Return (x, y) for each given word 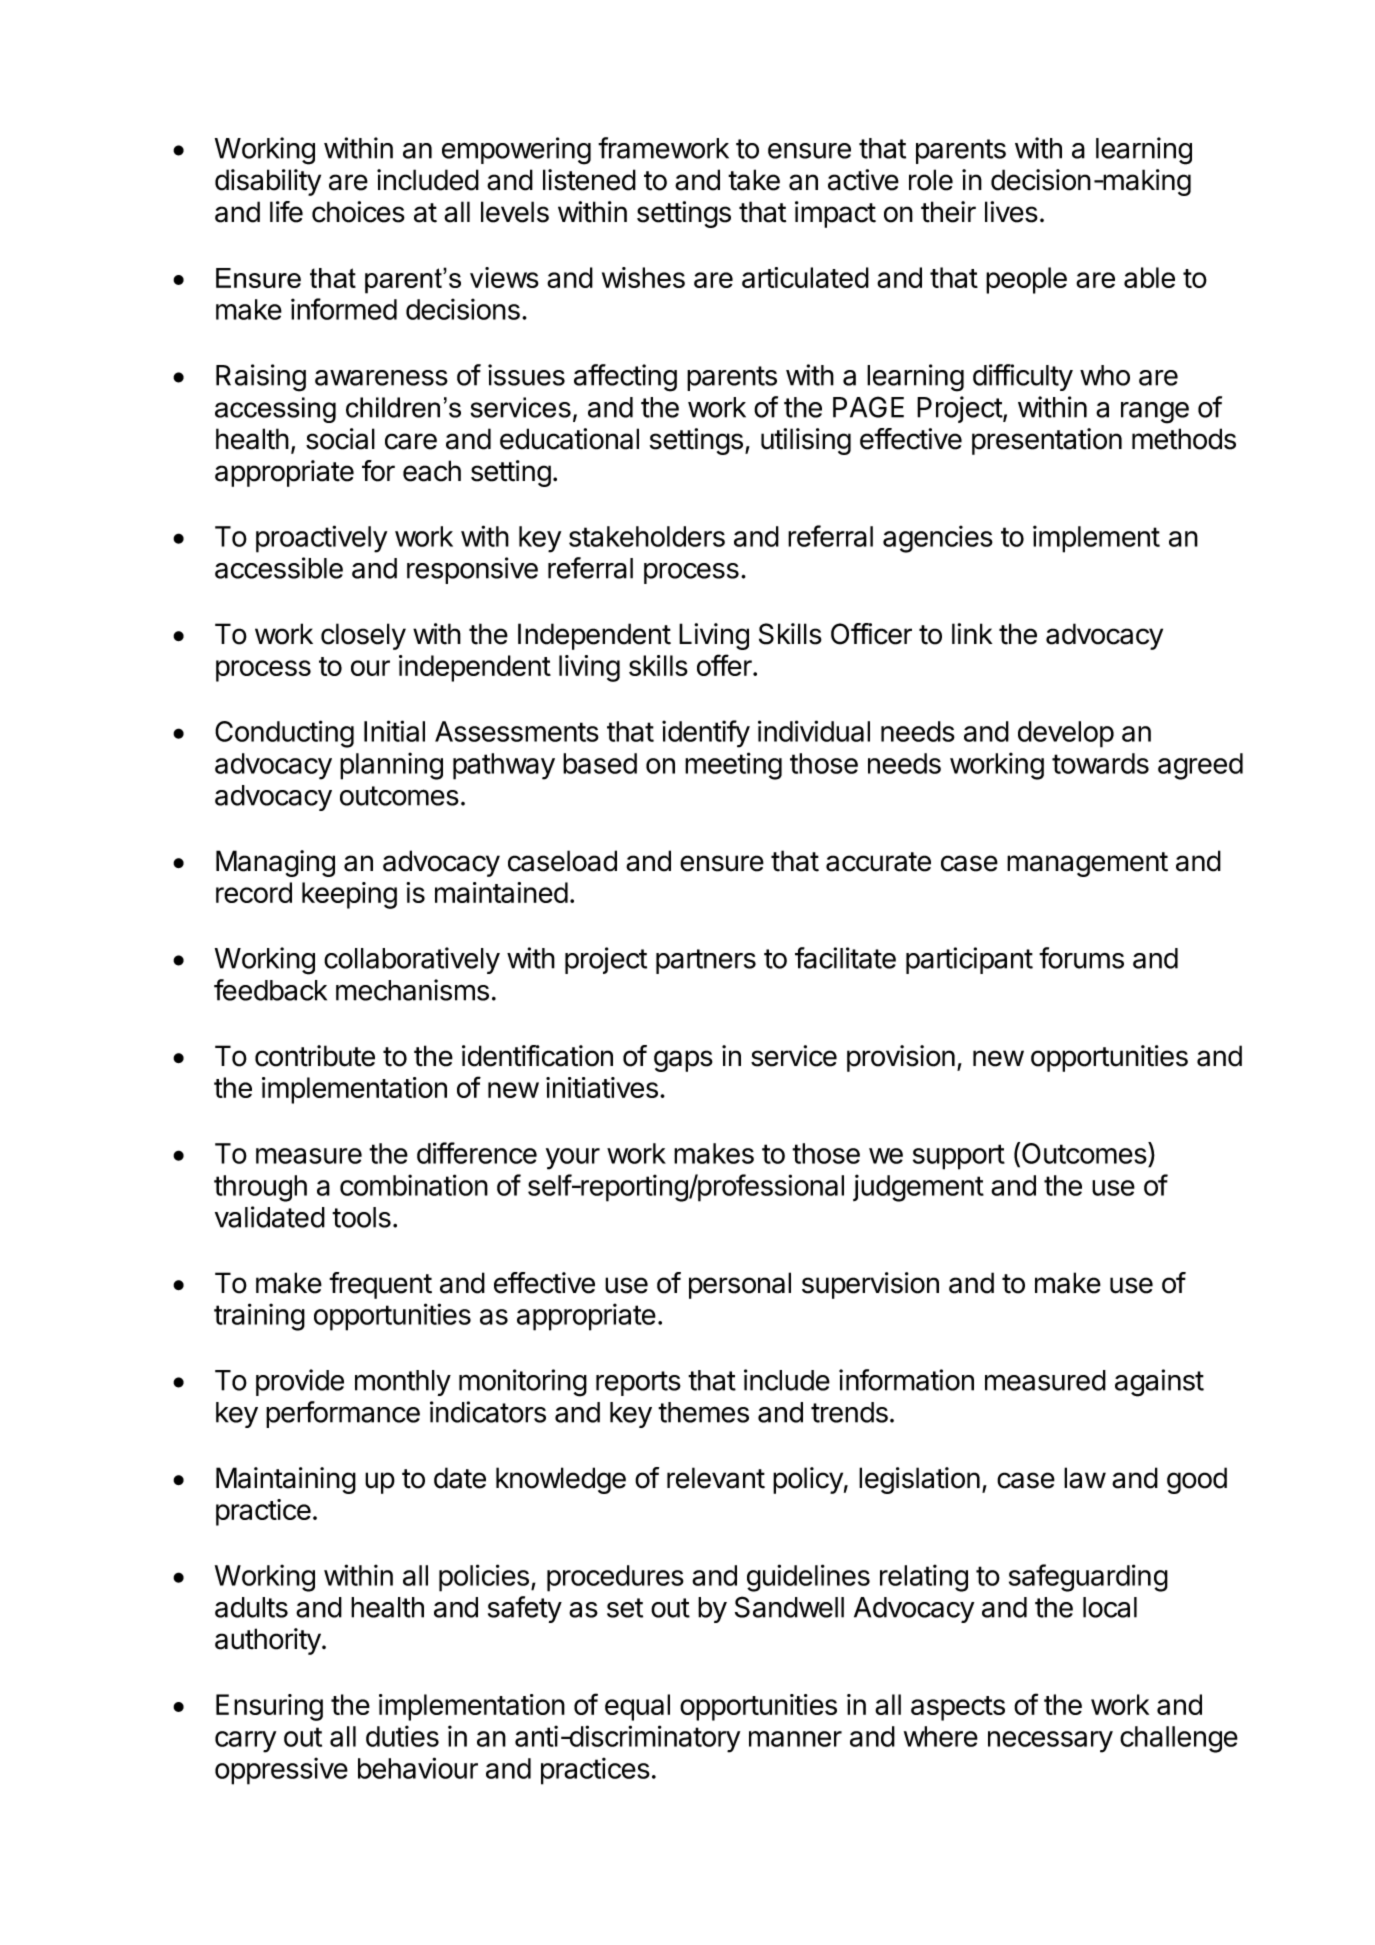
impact (835, 214)
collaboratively (412, 960)
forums (1081, 958)
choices (358, 212)
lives (1011, 212)
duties (402, 1736)
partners (706, 961)
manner (795, 1739)
